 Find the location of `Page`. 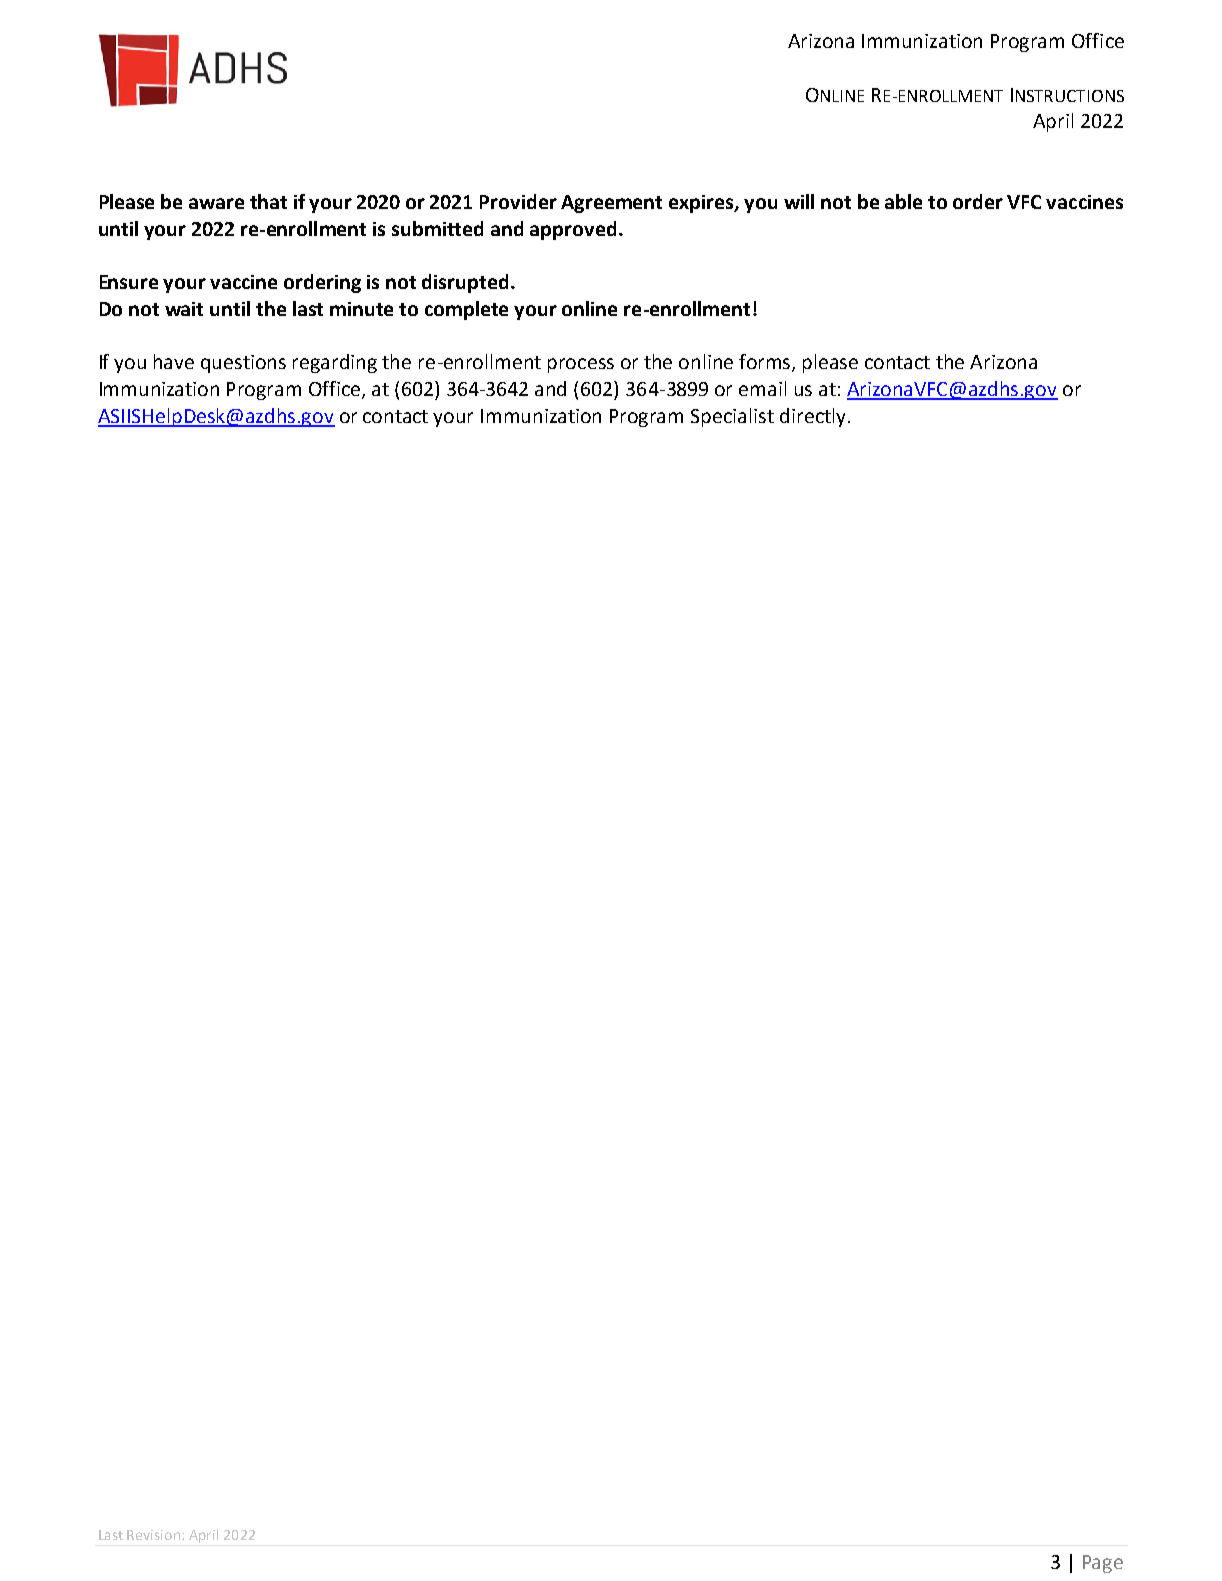

Page is located at coordinates (1103, 1564).
